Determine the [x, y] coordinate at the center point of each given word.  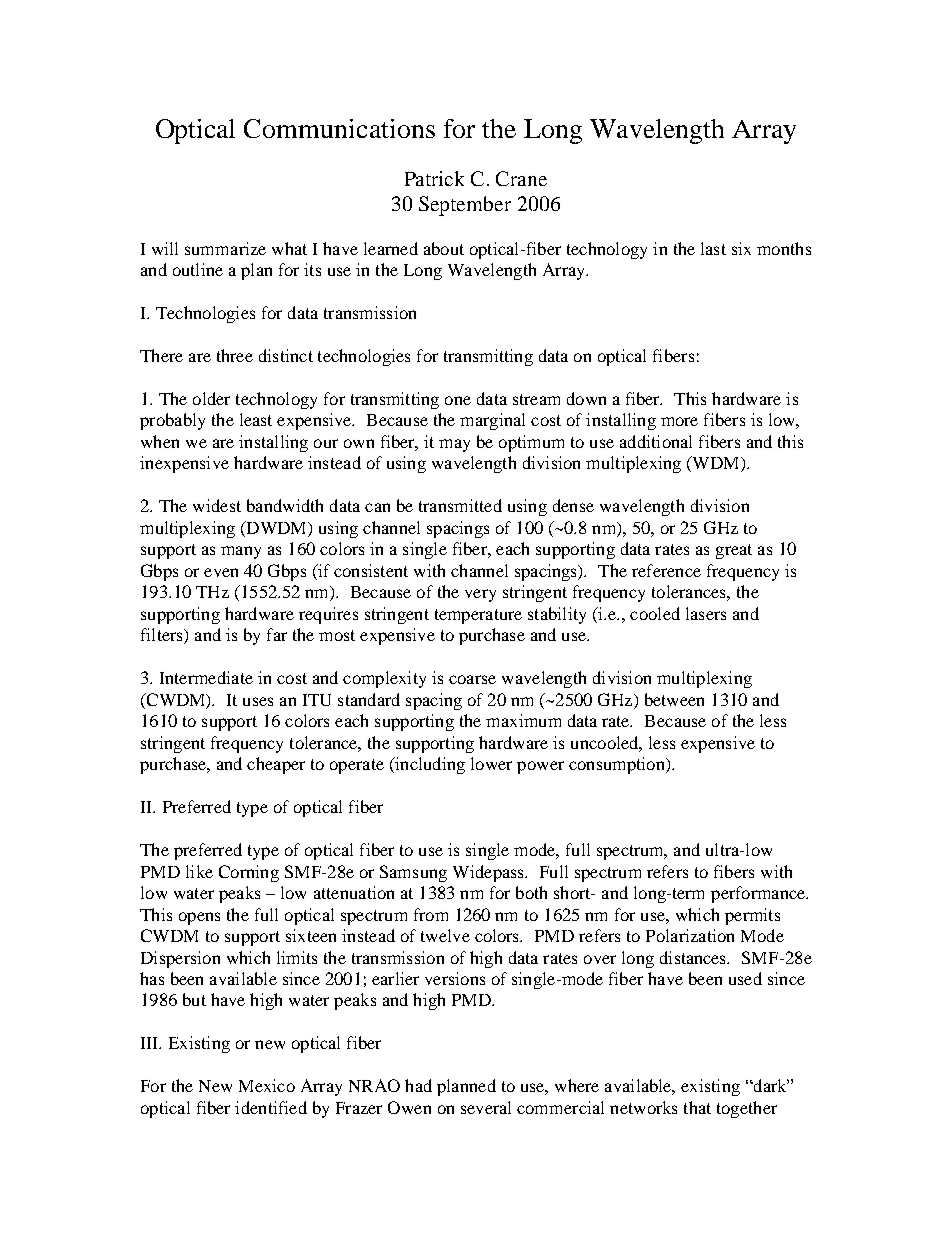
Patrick [434, 178]
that [697, 1107]
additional [656, 441]
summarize [225, 248]
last [713, 248]
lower [491, 763]
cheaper [276, 765]
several [486, 1107]
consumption [618, 765]
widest [217, 505]
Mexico [267, 1085]
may [454, 445]
